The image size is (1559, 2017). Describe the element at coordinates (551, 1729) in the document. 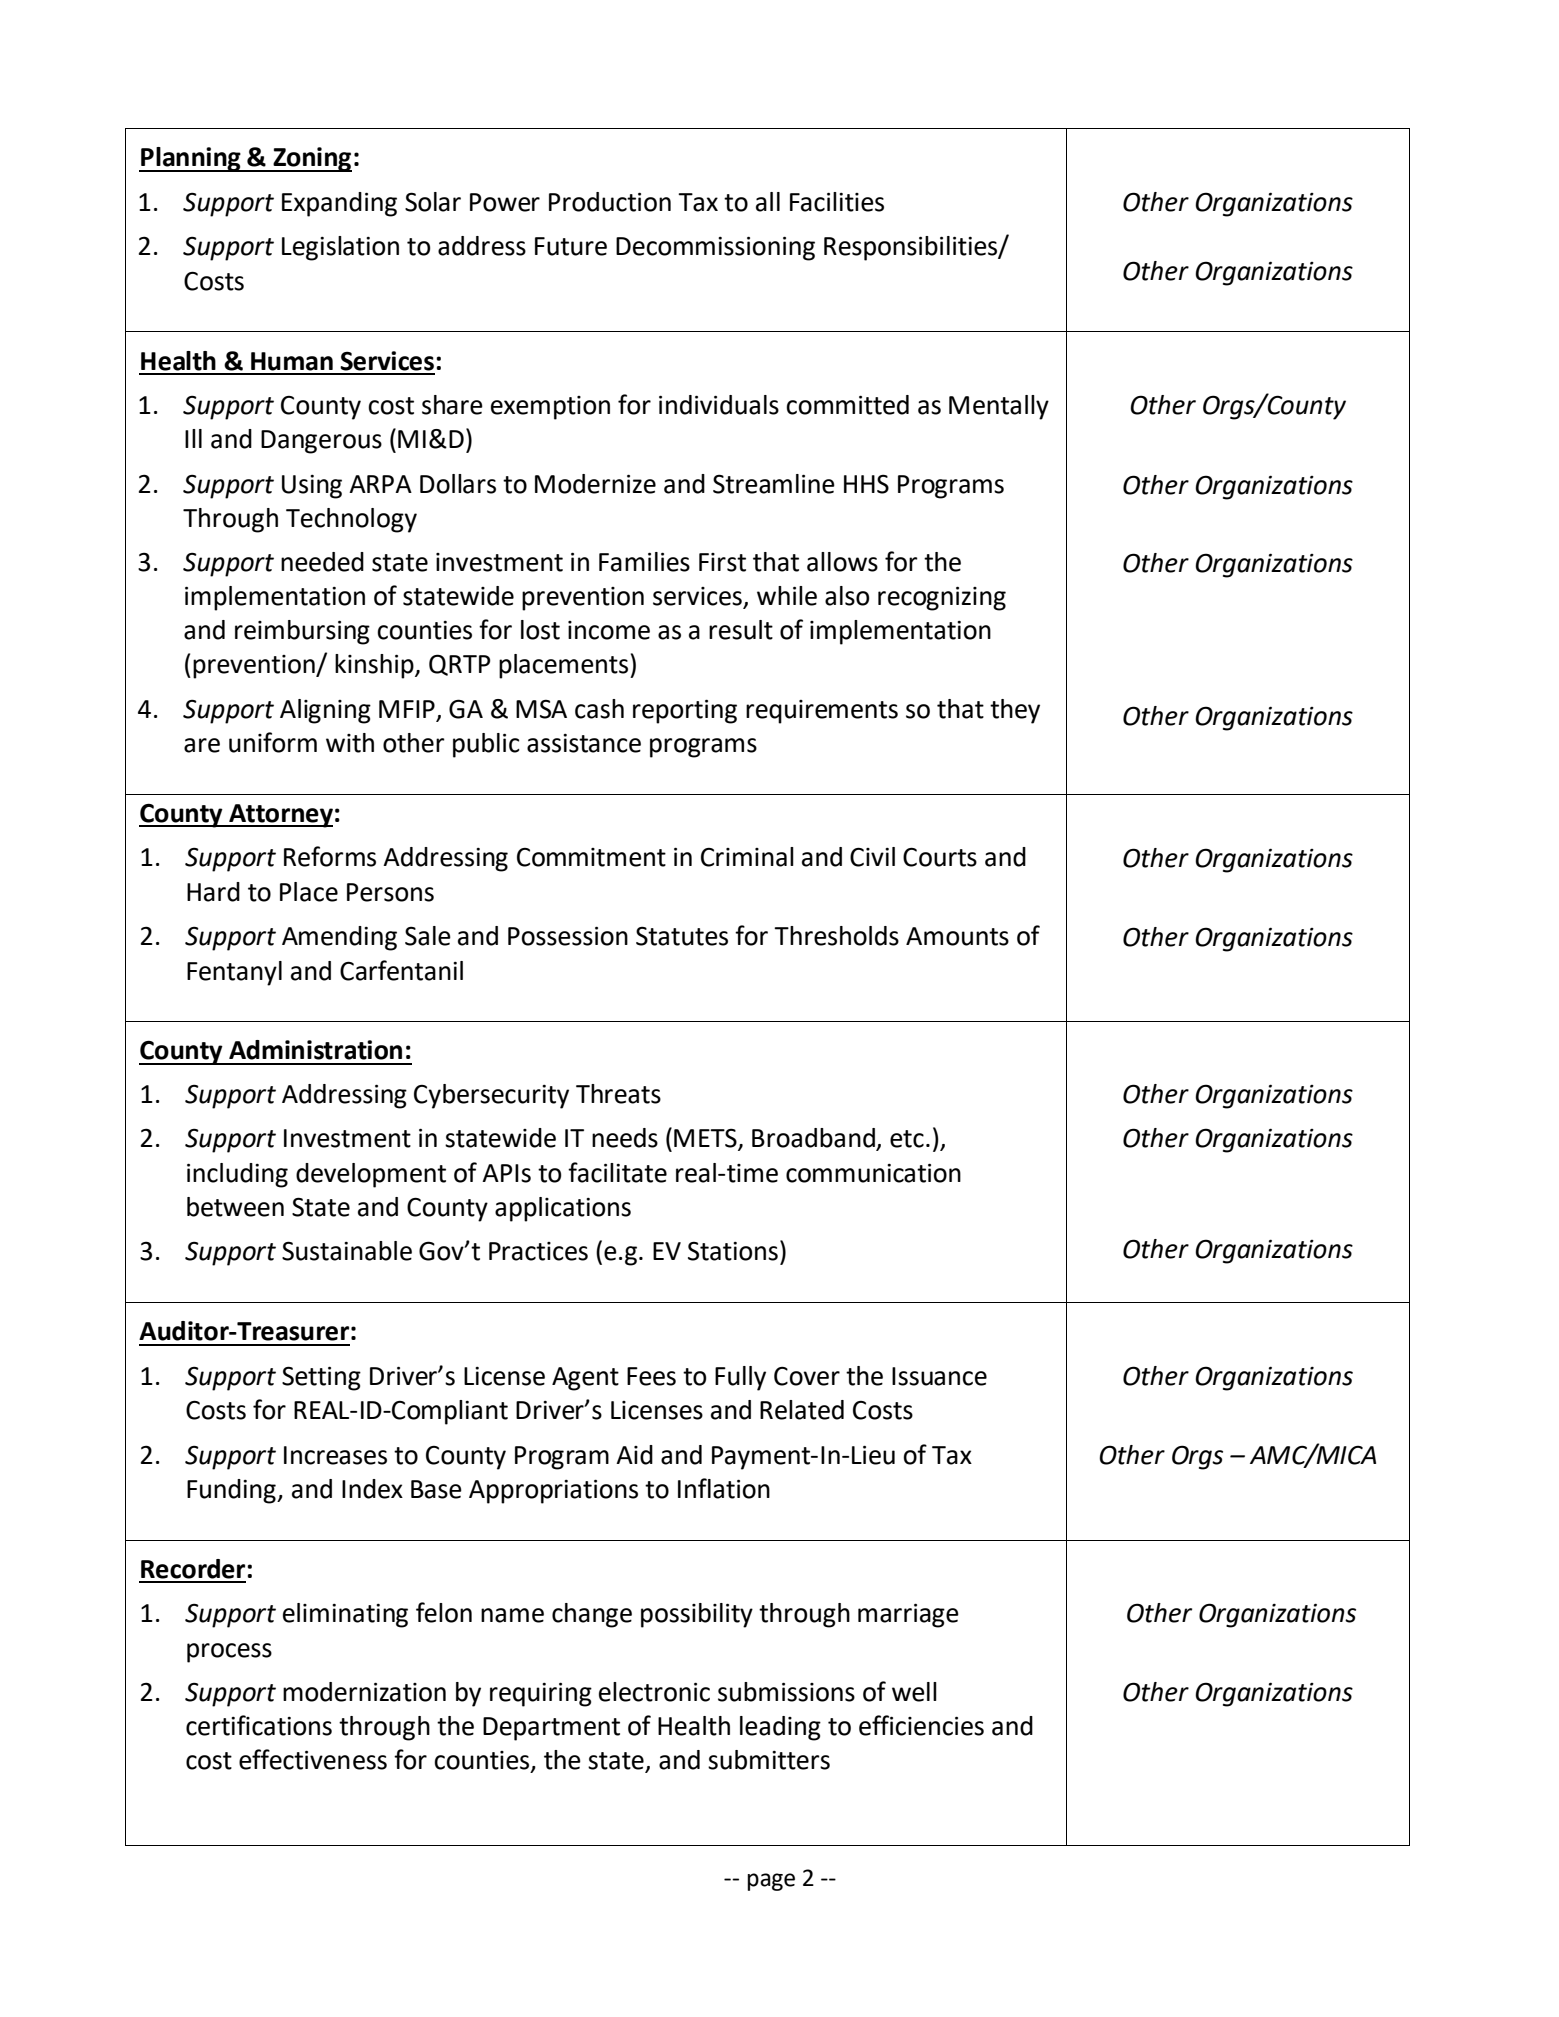

I see `Department` at that location.
